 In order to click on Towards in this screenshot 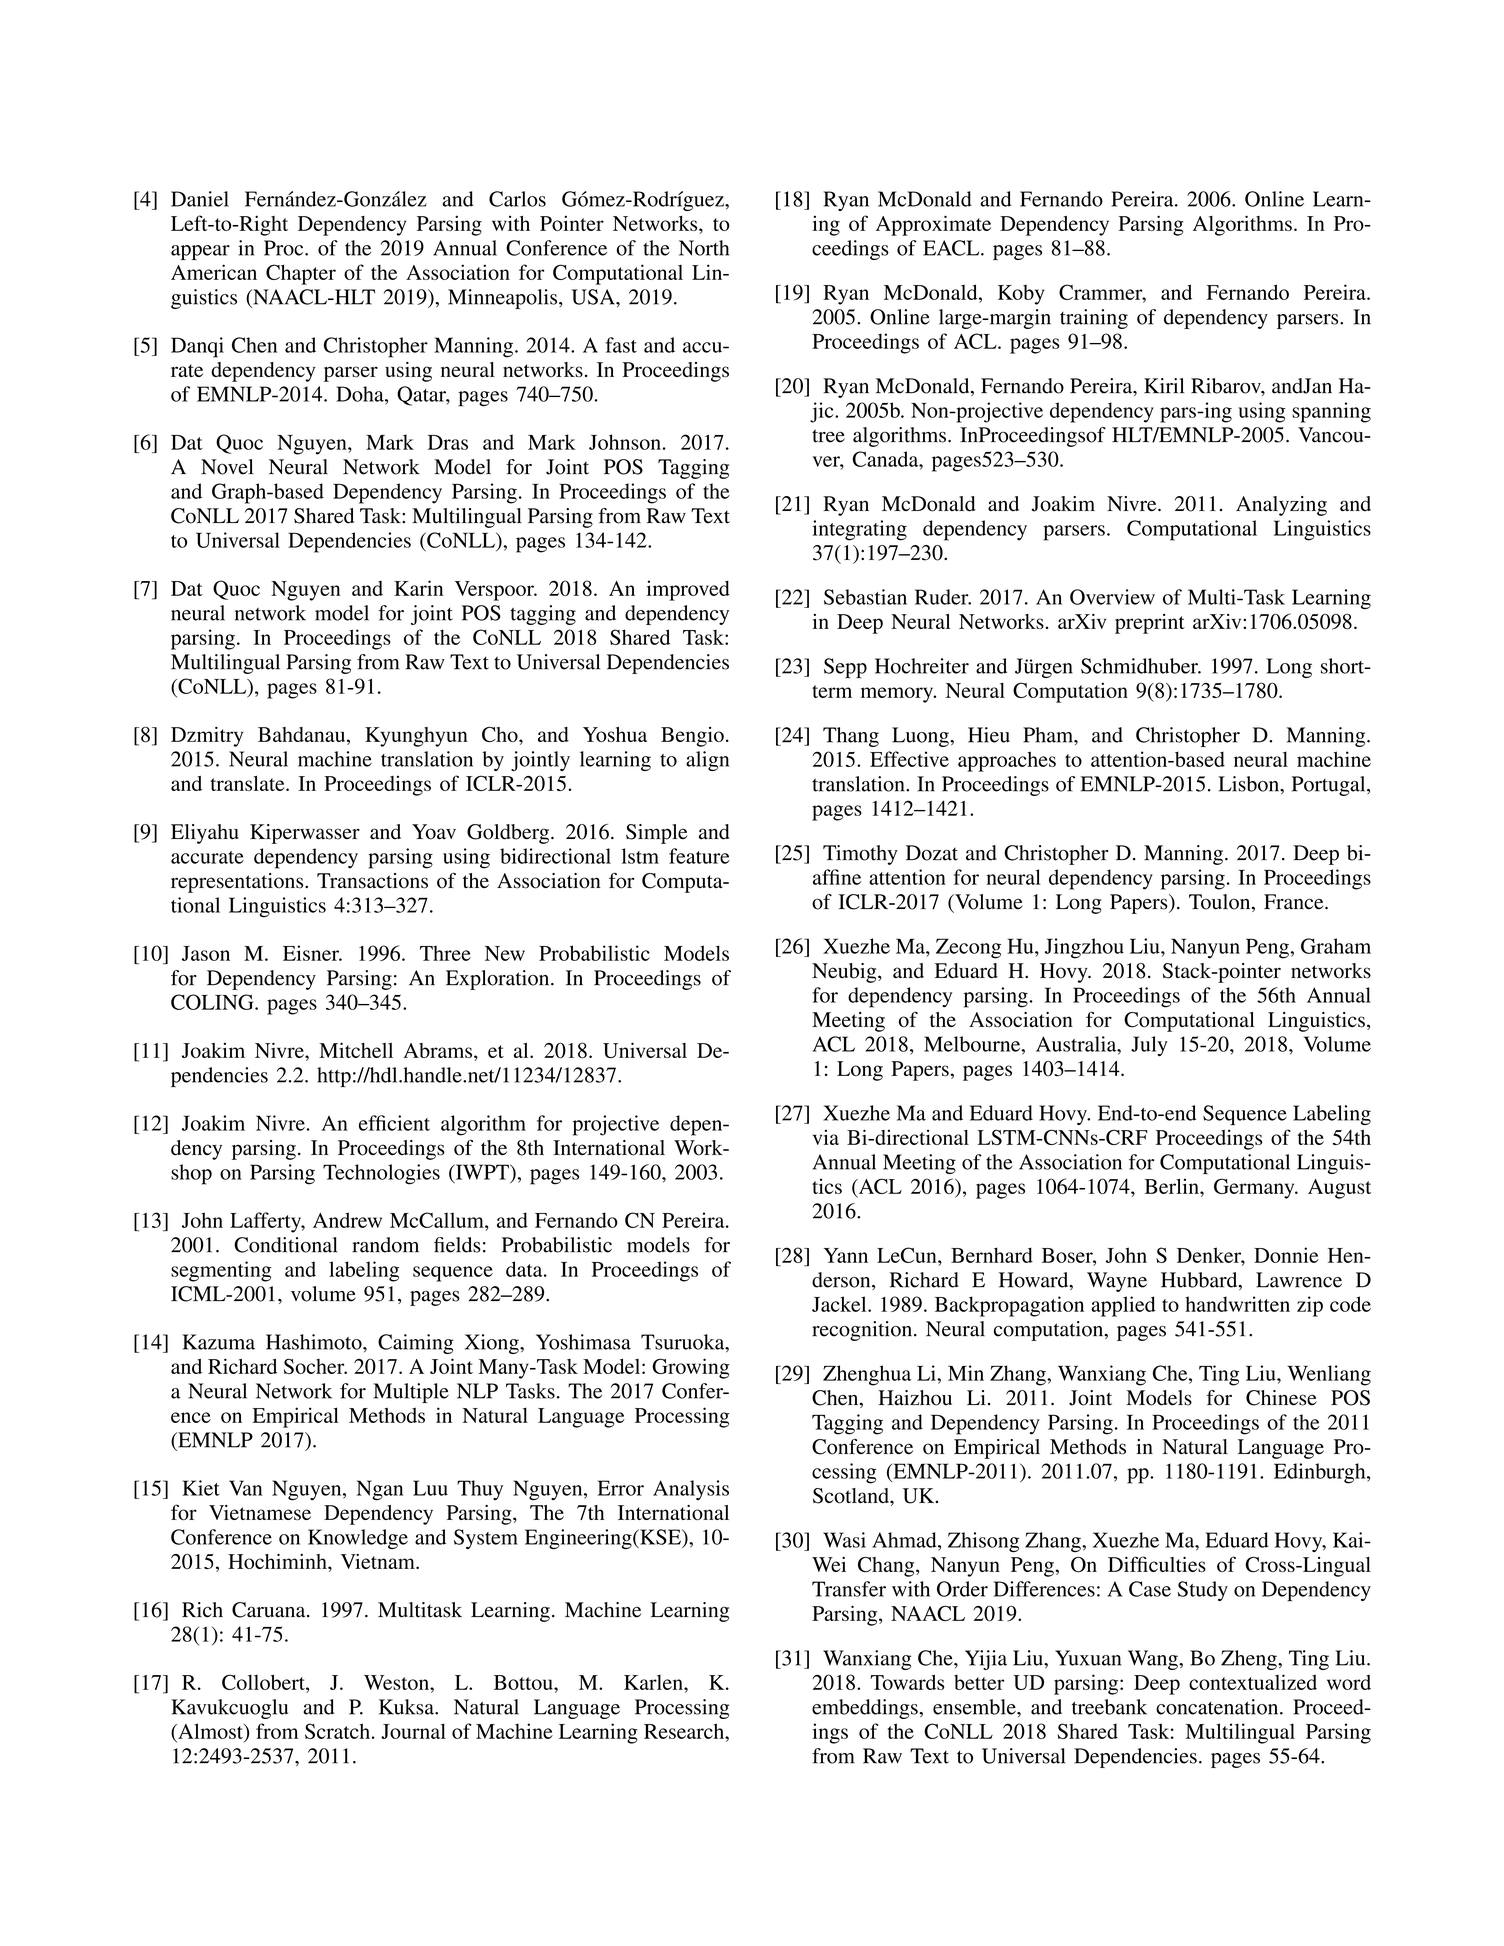, I will do `click(907, 1682)`.
